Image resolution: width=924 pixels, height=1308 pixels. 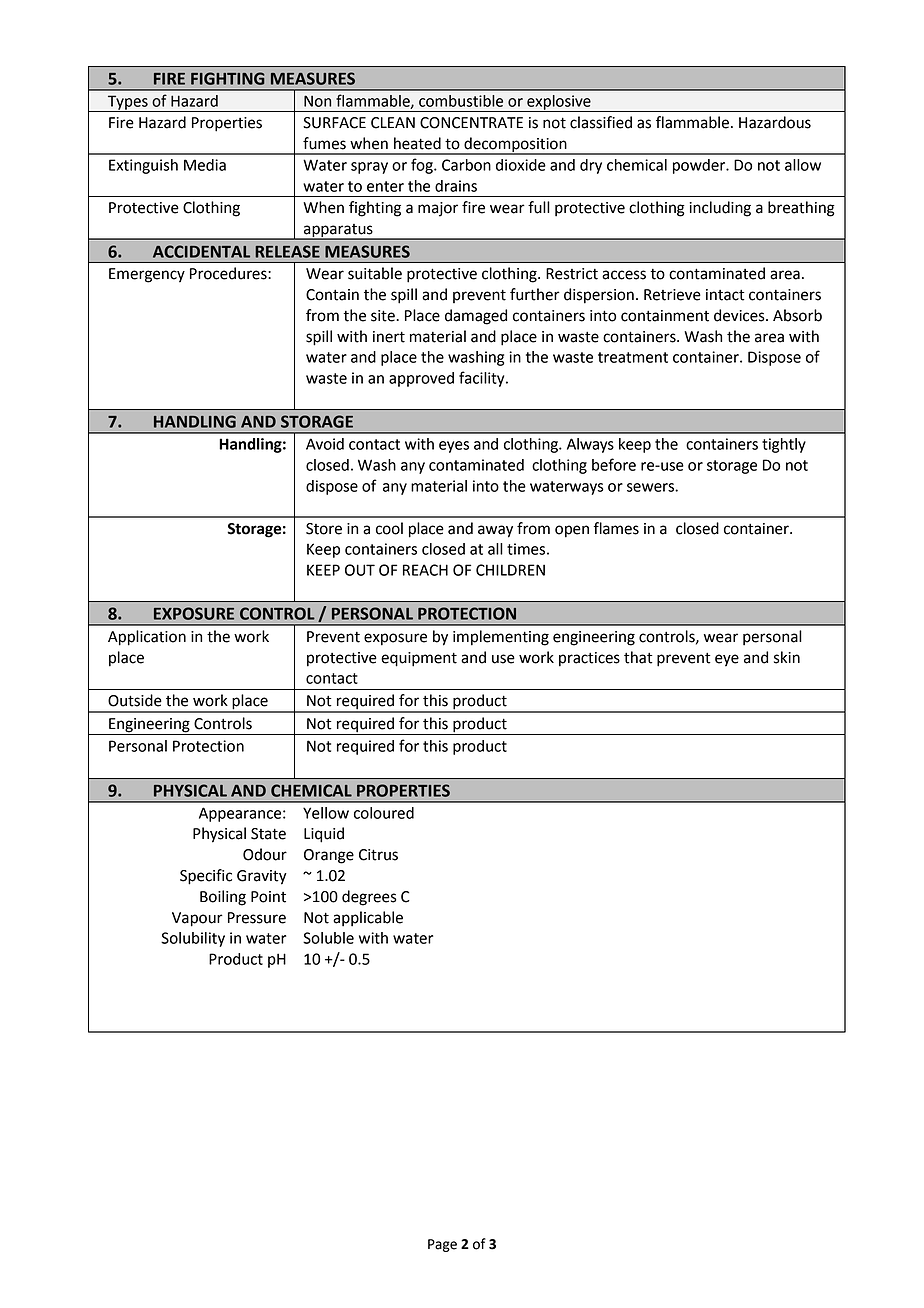 I want to click on Media, so click(x=205, y=165).
